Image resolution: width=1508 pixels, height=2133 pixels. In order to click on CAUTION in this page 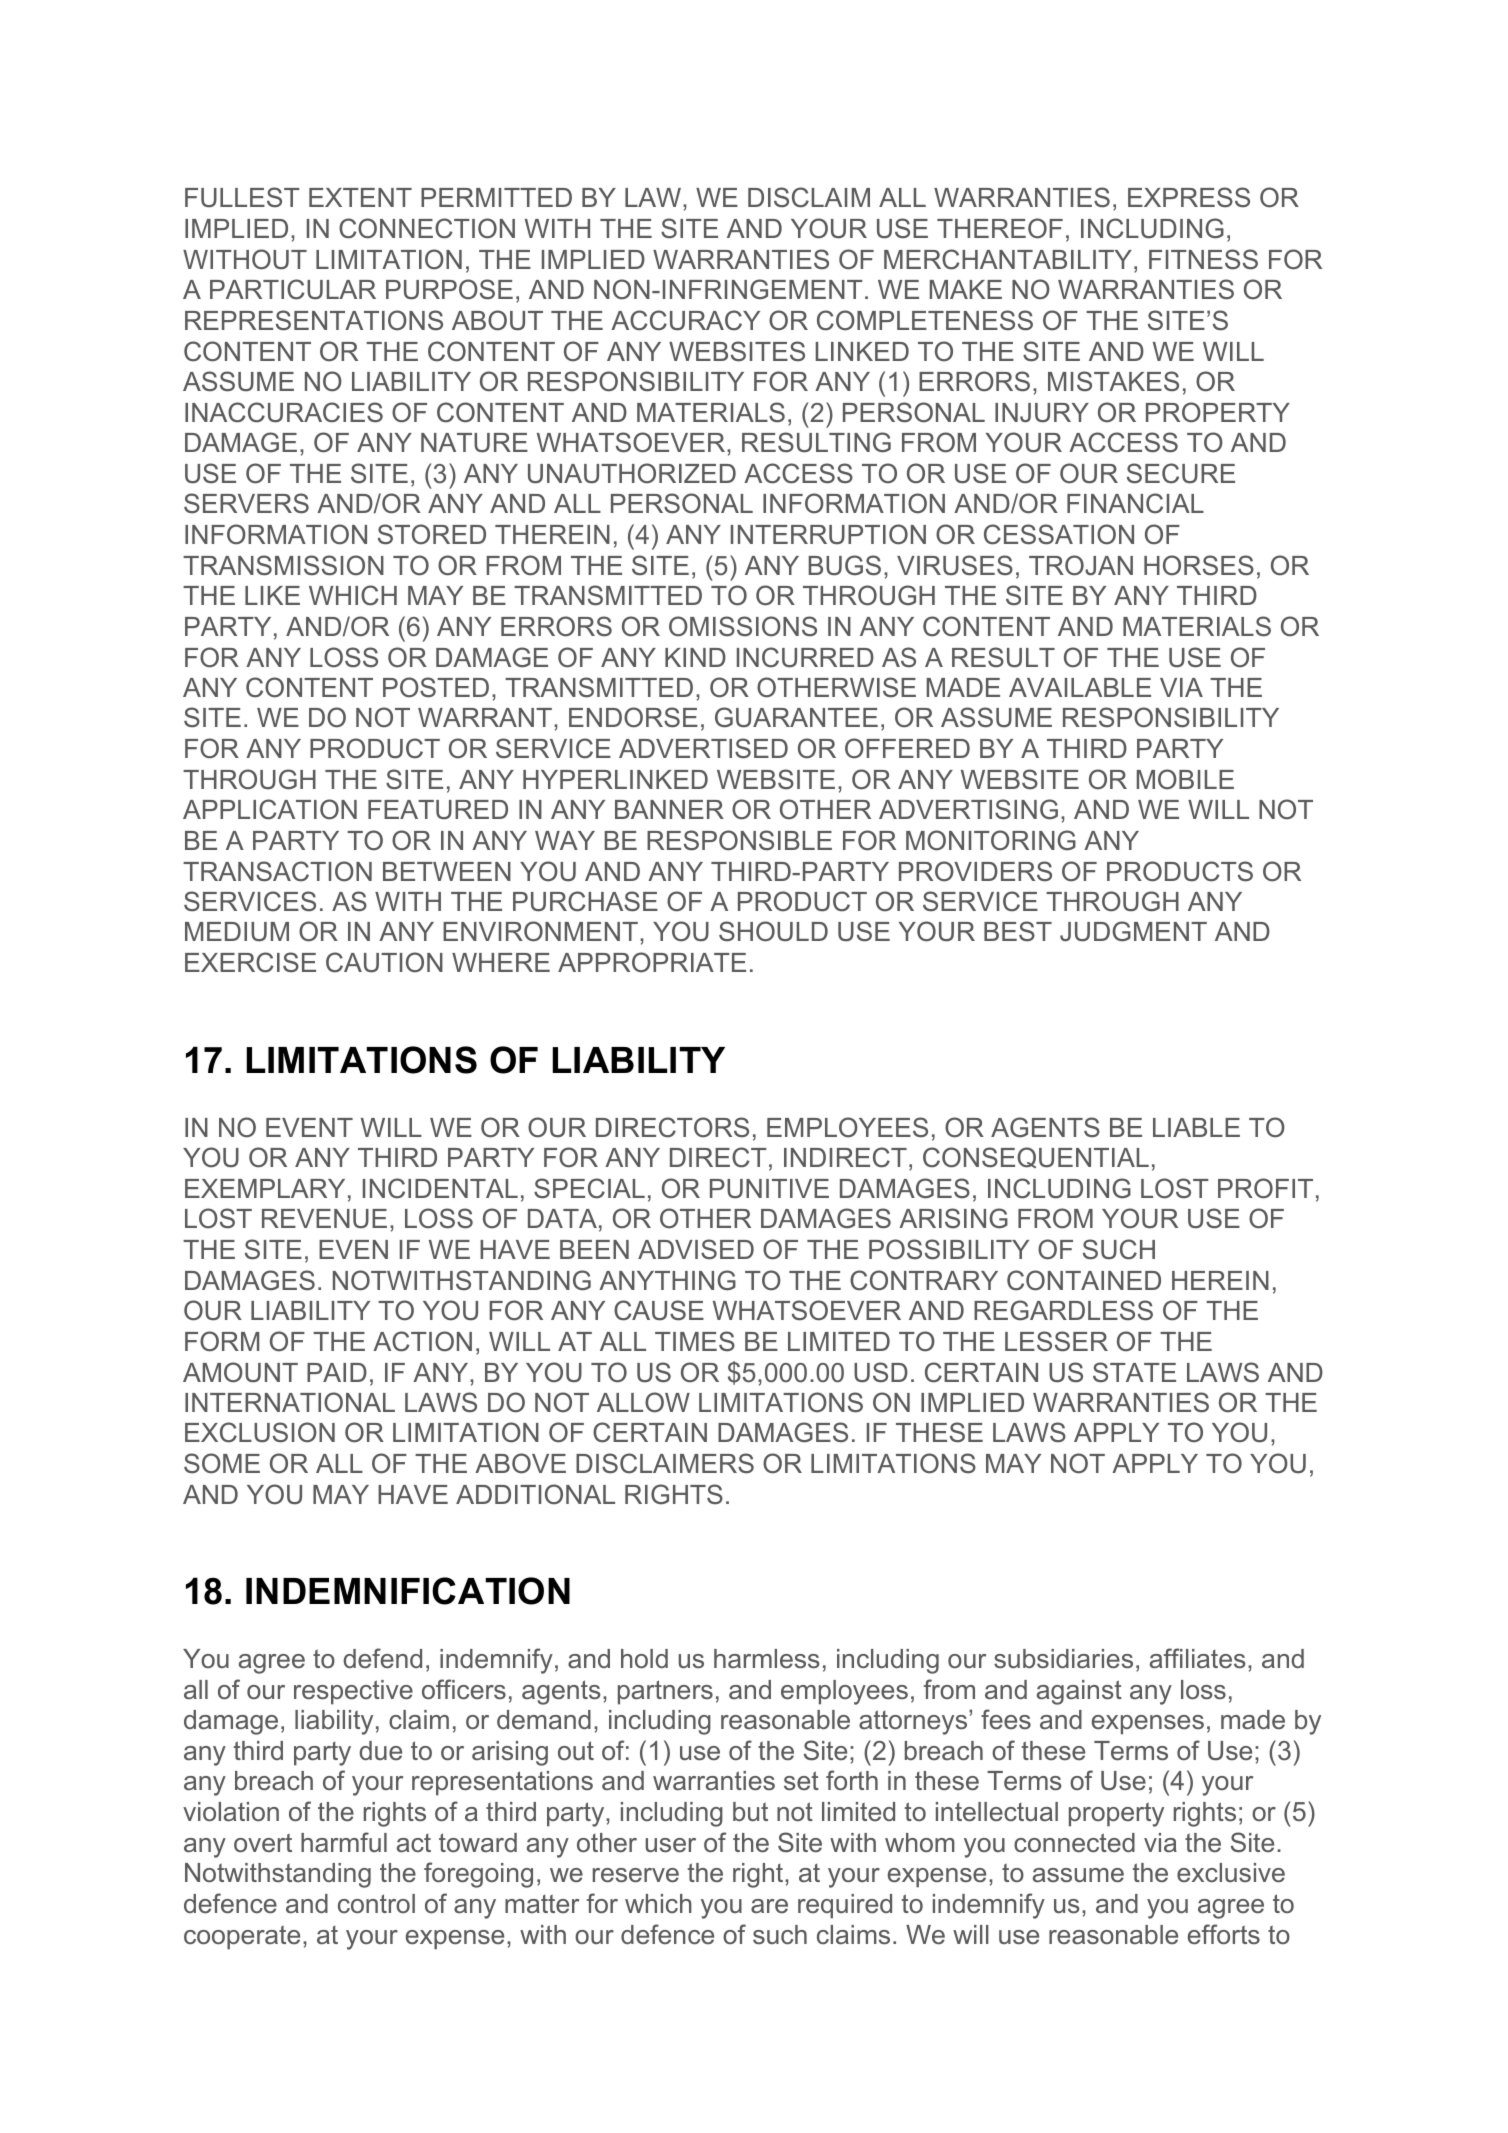, I will do `click(384, 962)`.
